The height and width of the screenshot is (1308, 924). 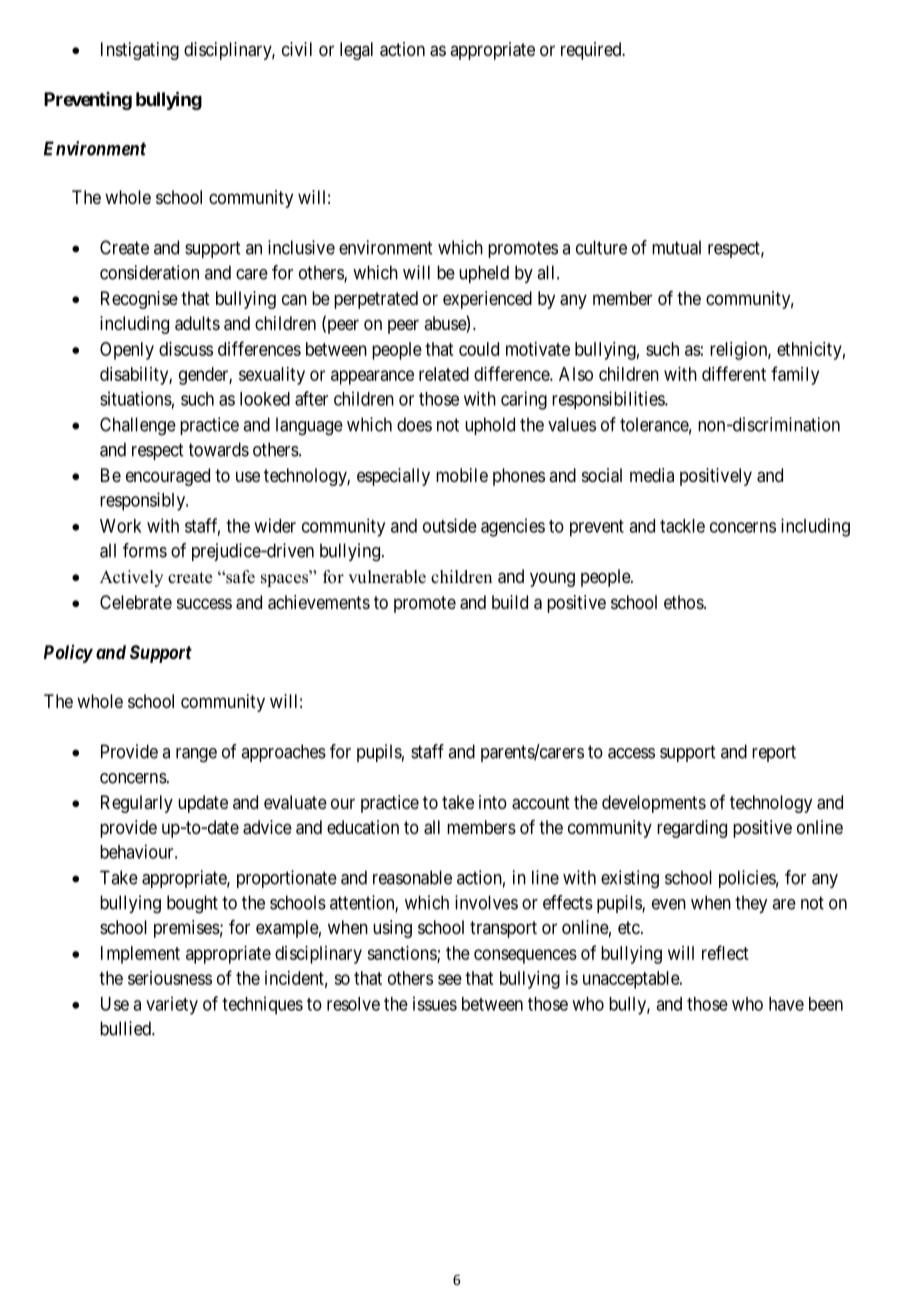 What do you see at coordinates (774, 753) in the screenshot?
I see `report` at bounding box center [774, 753].
